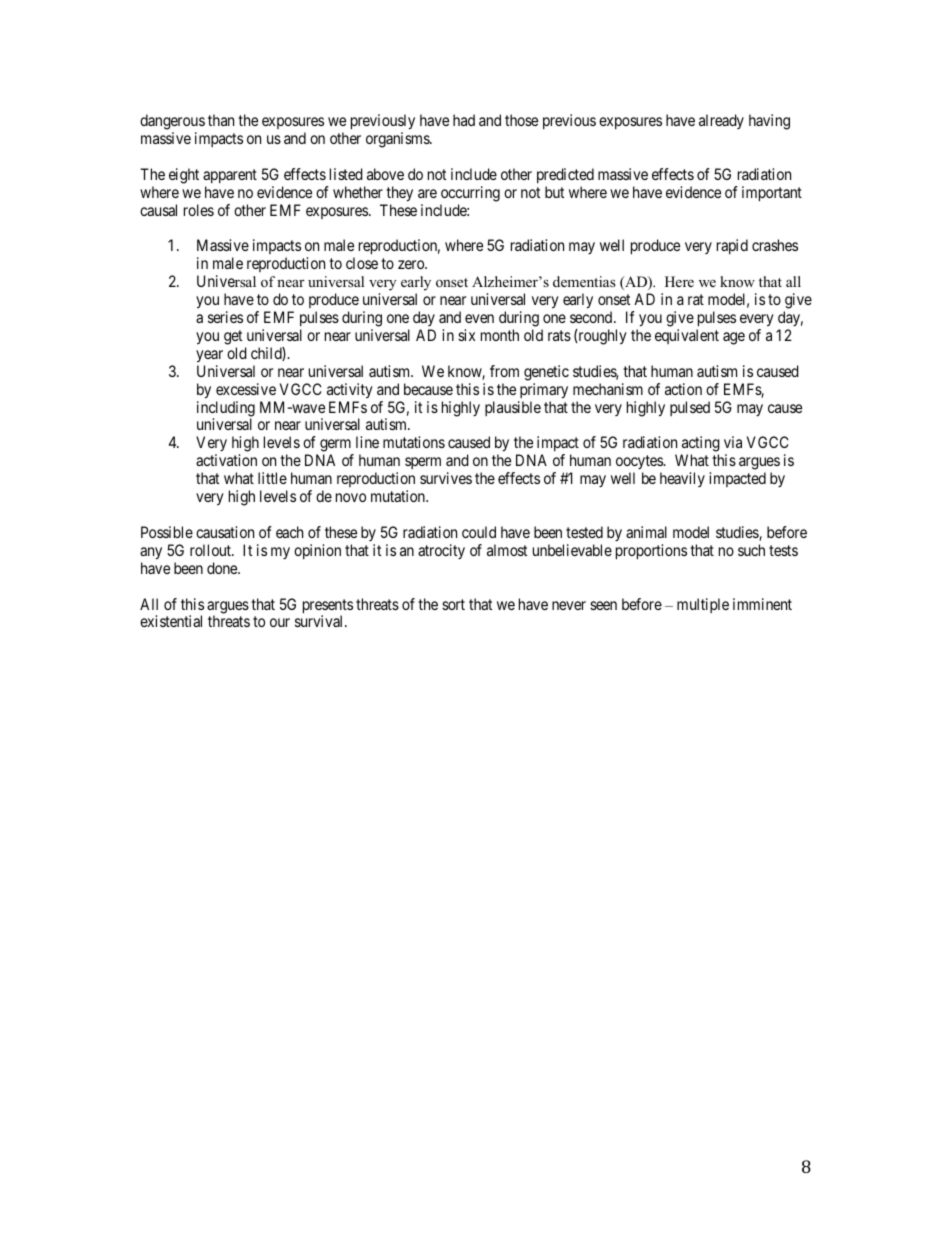 The image size is (952, 1233). What do you see at coordinates (683, 389) in the page?
I see `action` at bounding box center [683, 389].
